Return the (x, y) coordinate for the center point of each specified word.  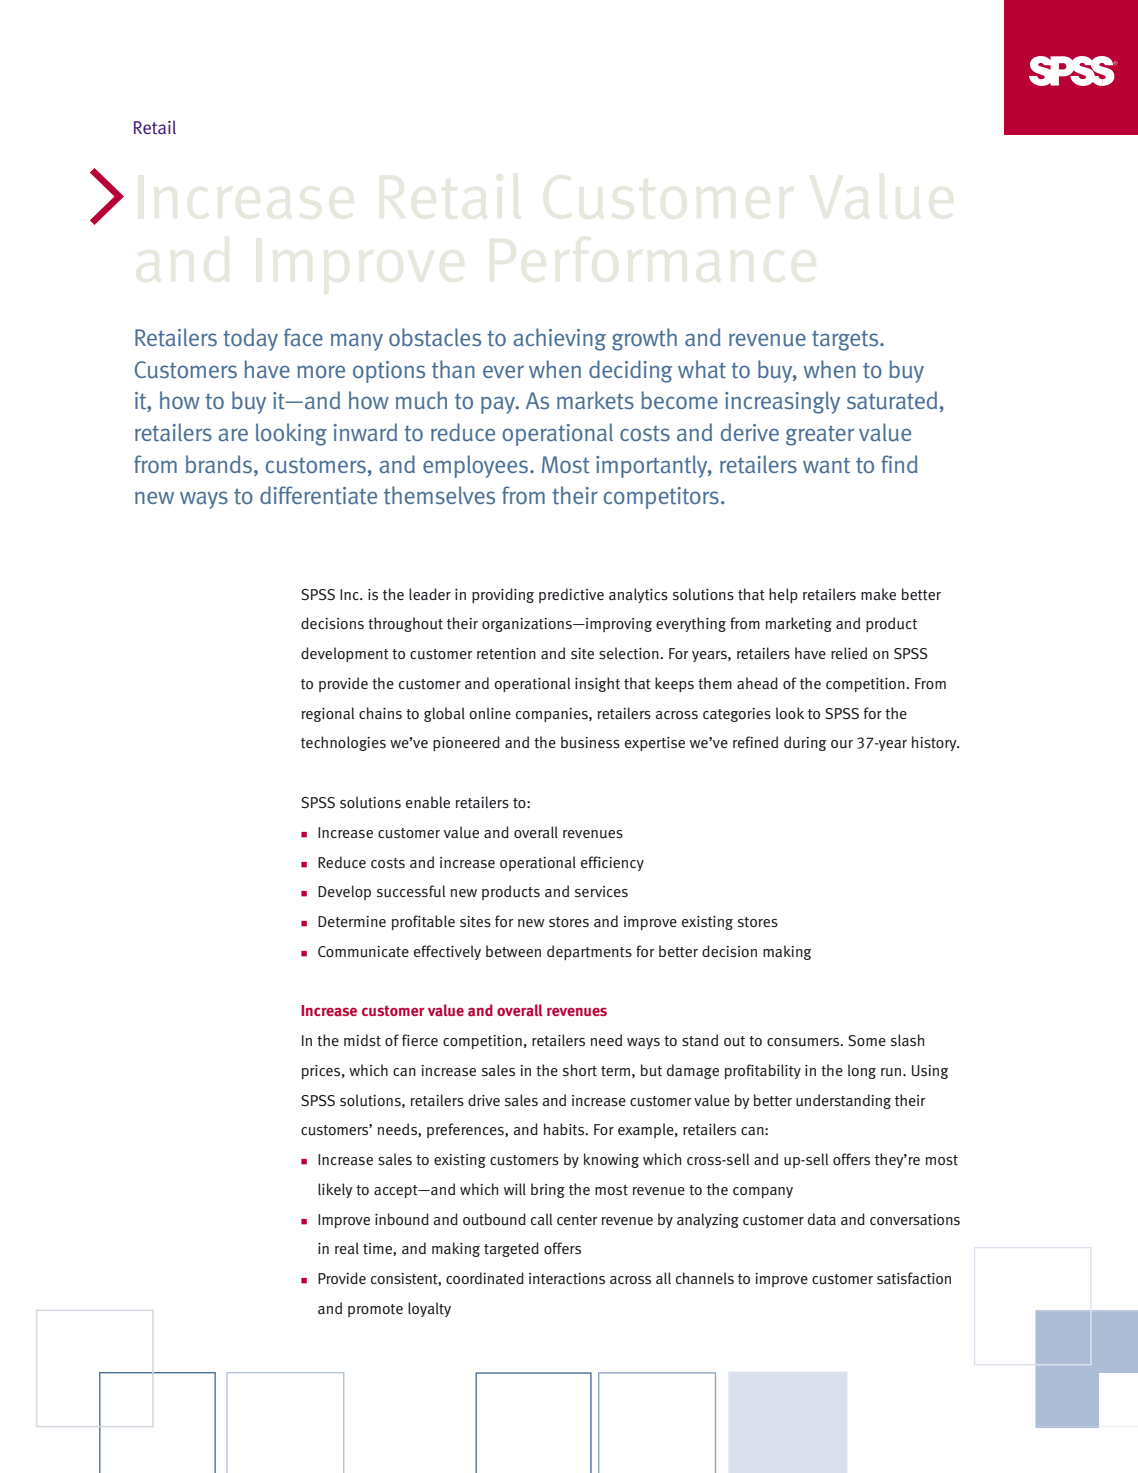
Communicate (363, 952)
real (347, 1248)
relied (849, 653)
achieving (559, 339)
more (321, 371)
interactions (567, 1279)
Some (867, 1040)
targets (846, 340)
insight (597, 684)
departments (589, 952)
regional (328, 714)
